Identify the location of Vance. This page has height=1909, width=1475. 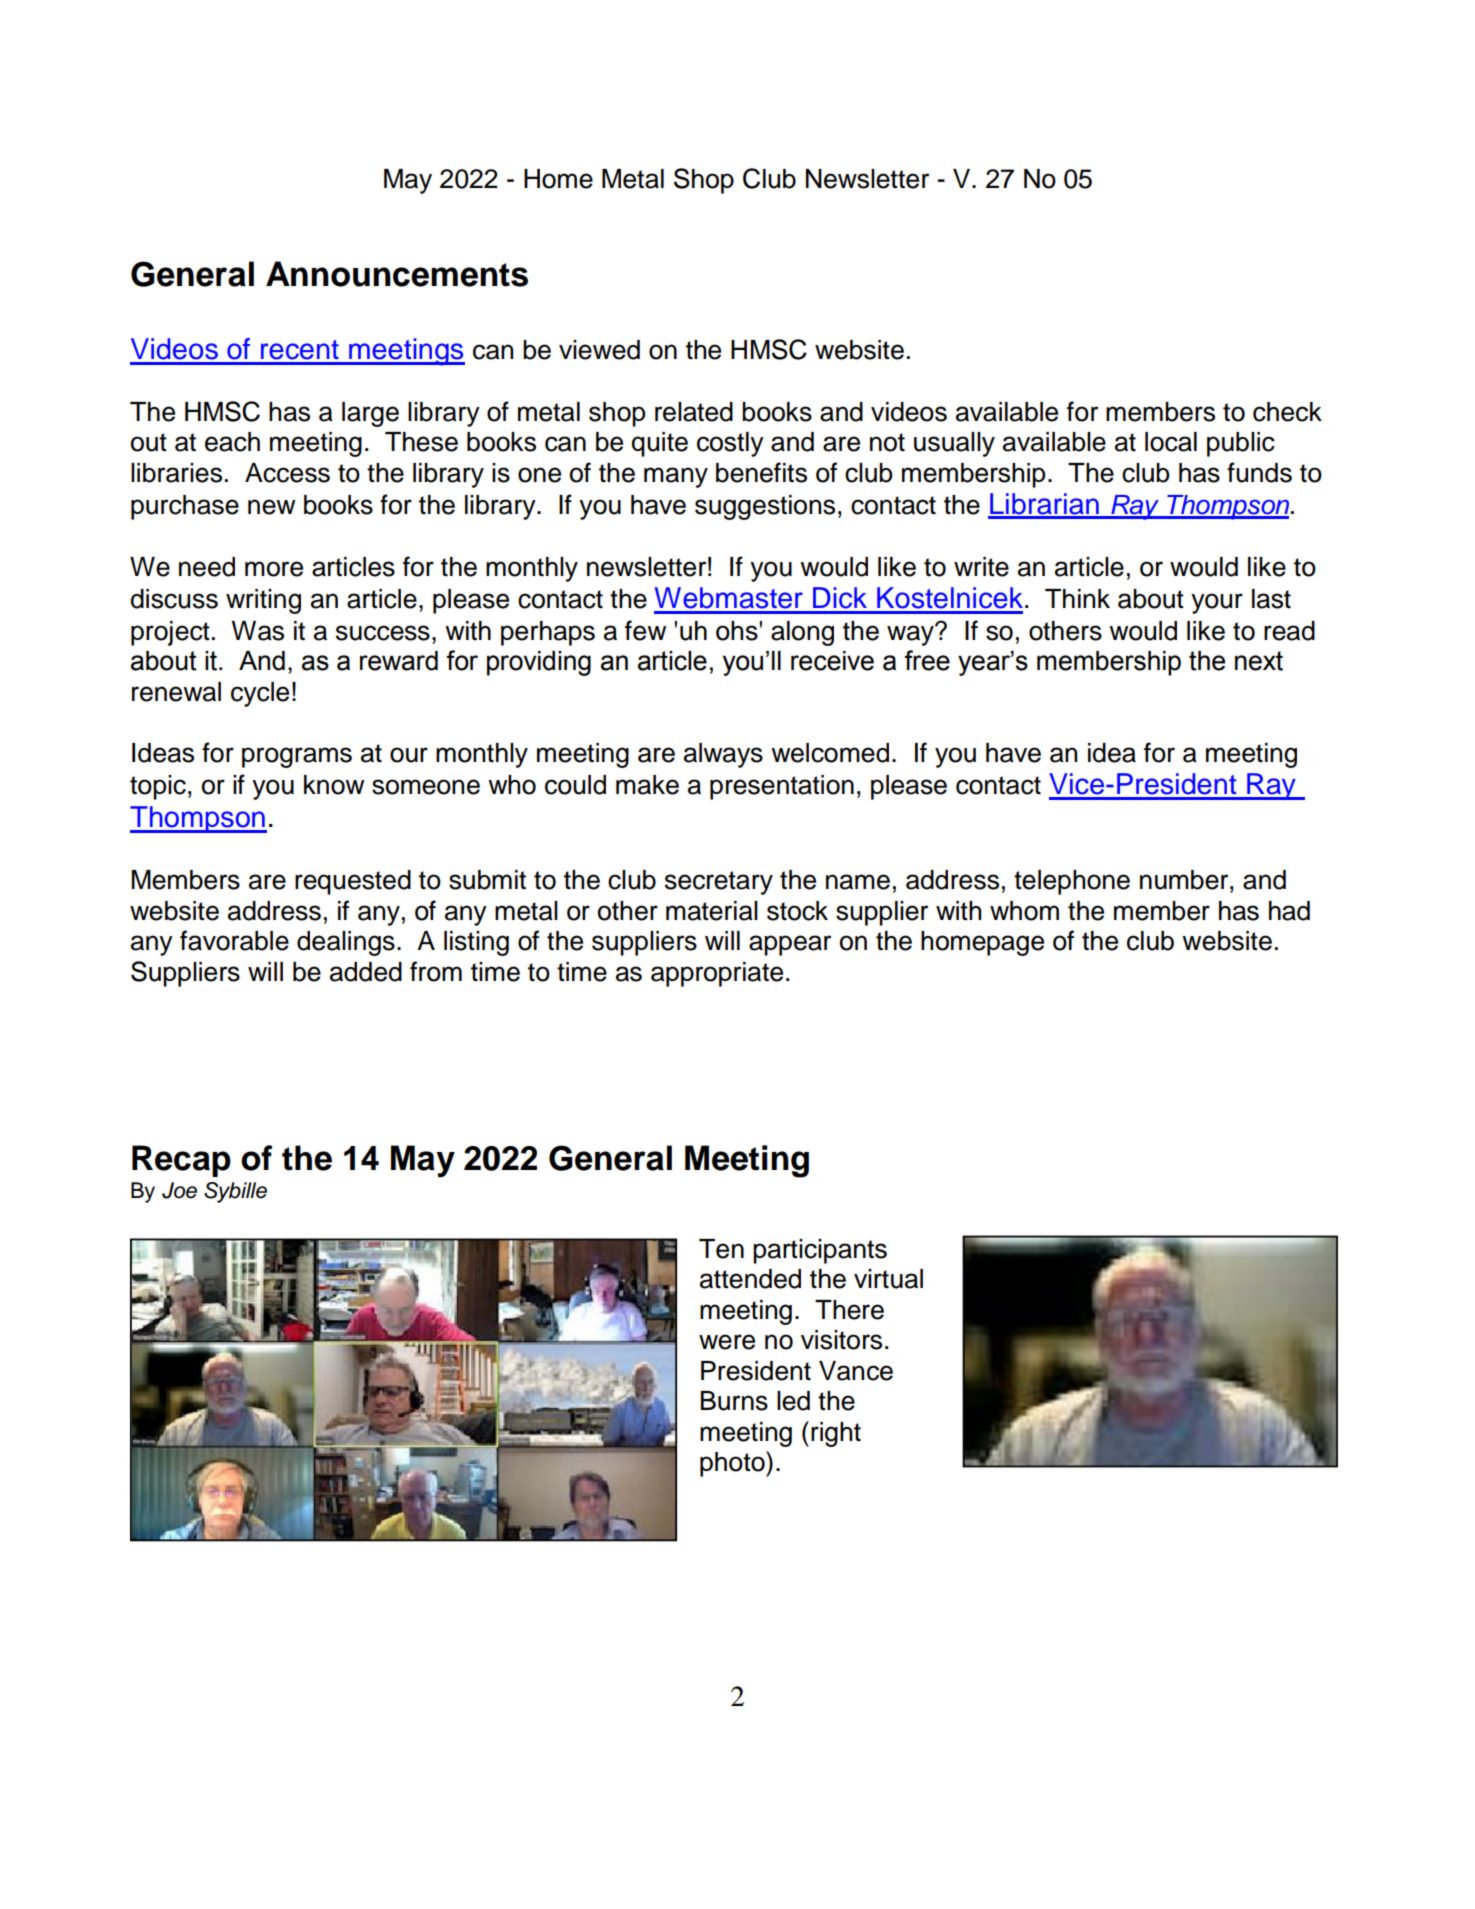
(856, 1371).
